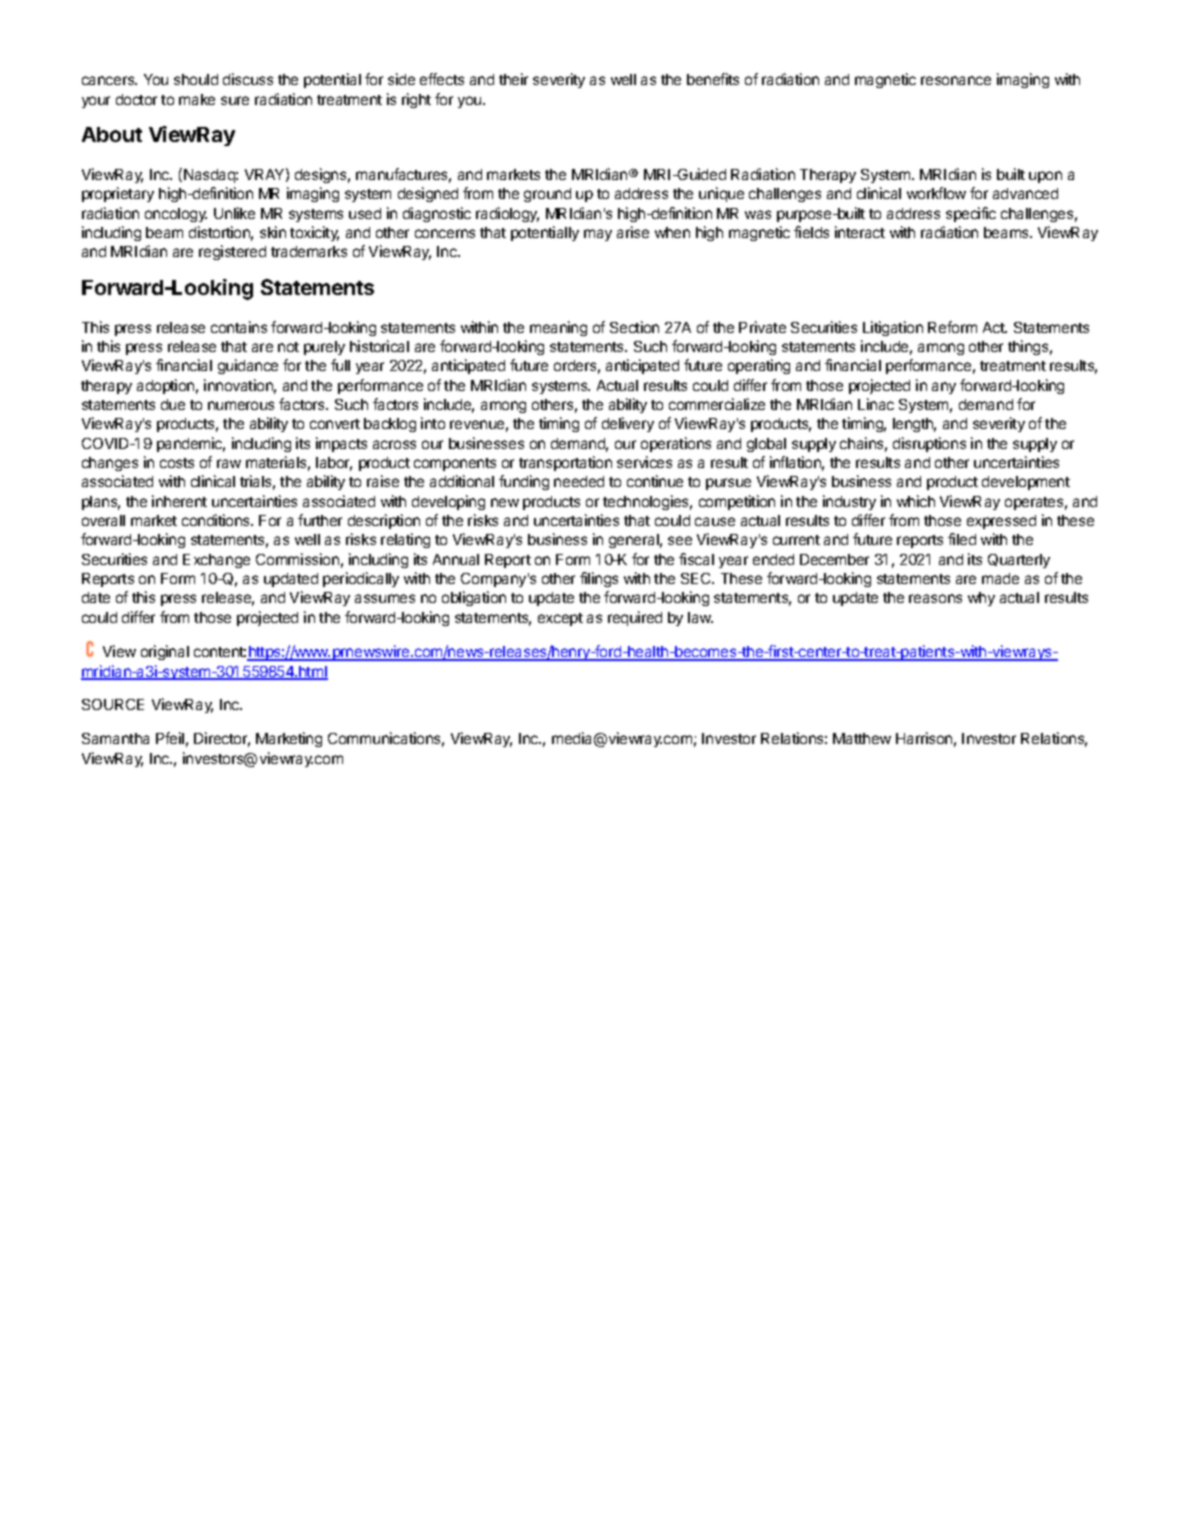 The height and width of the image is (1530, 1182). I want to click on Matthew, so click(862, 738).
